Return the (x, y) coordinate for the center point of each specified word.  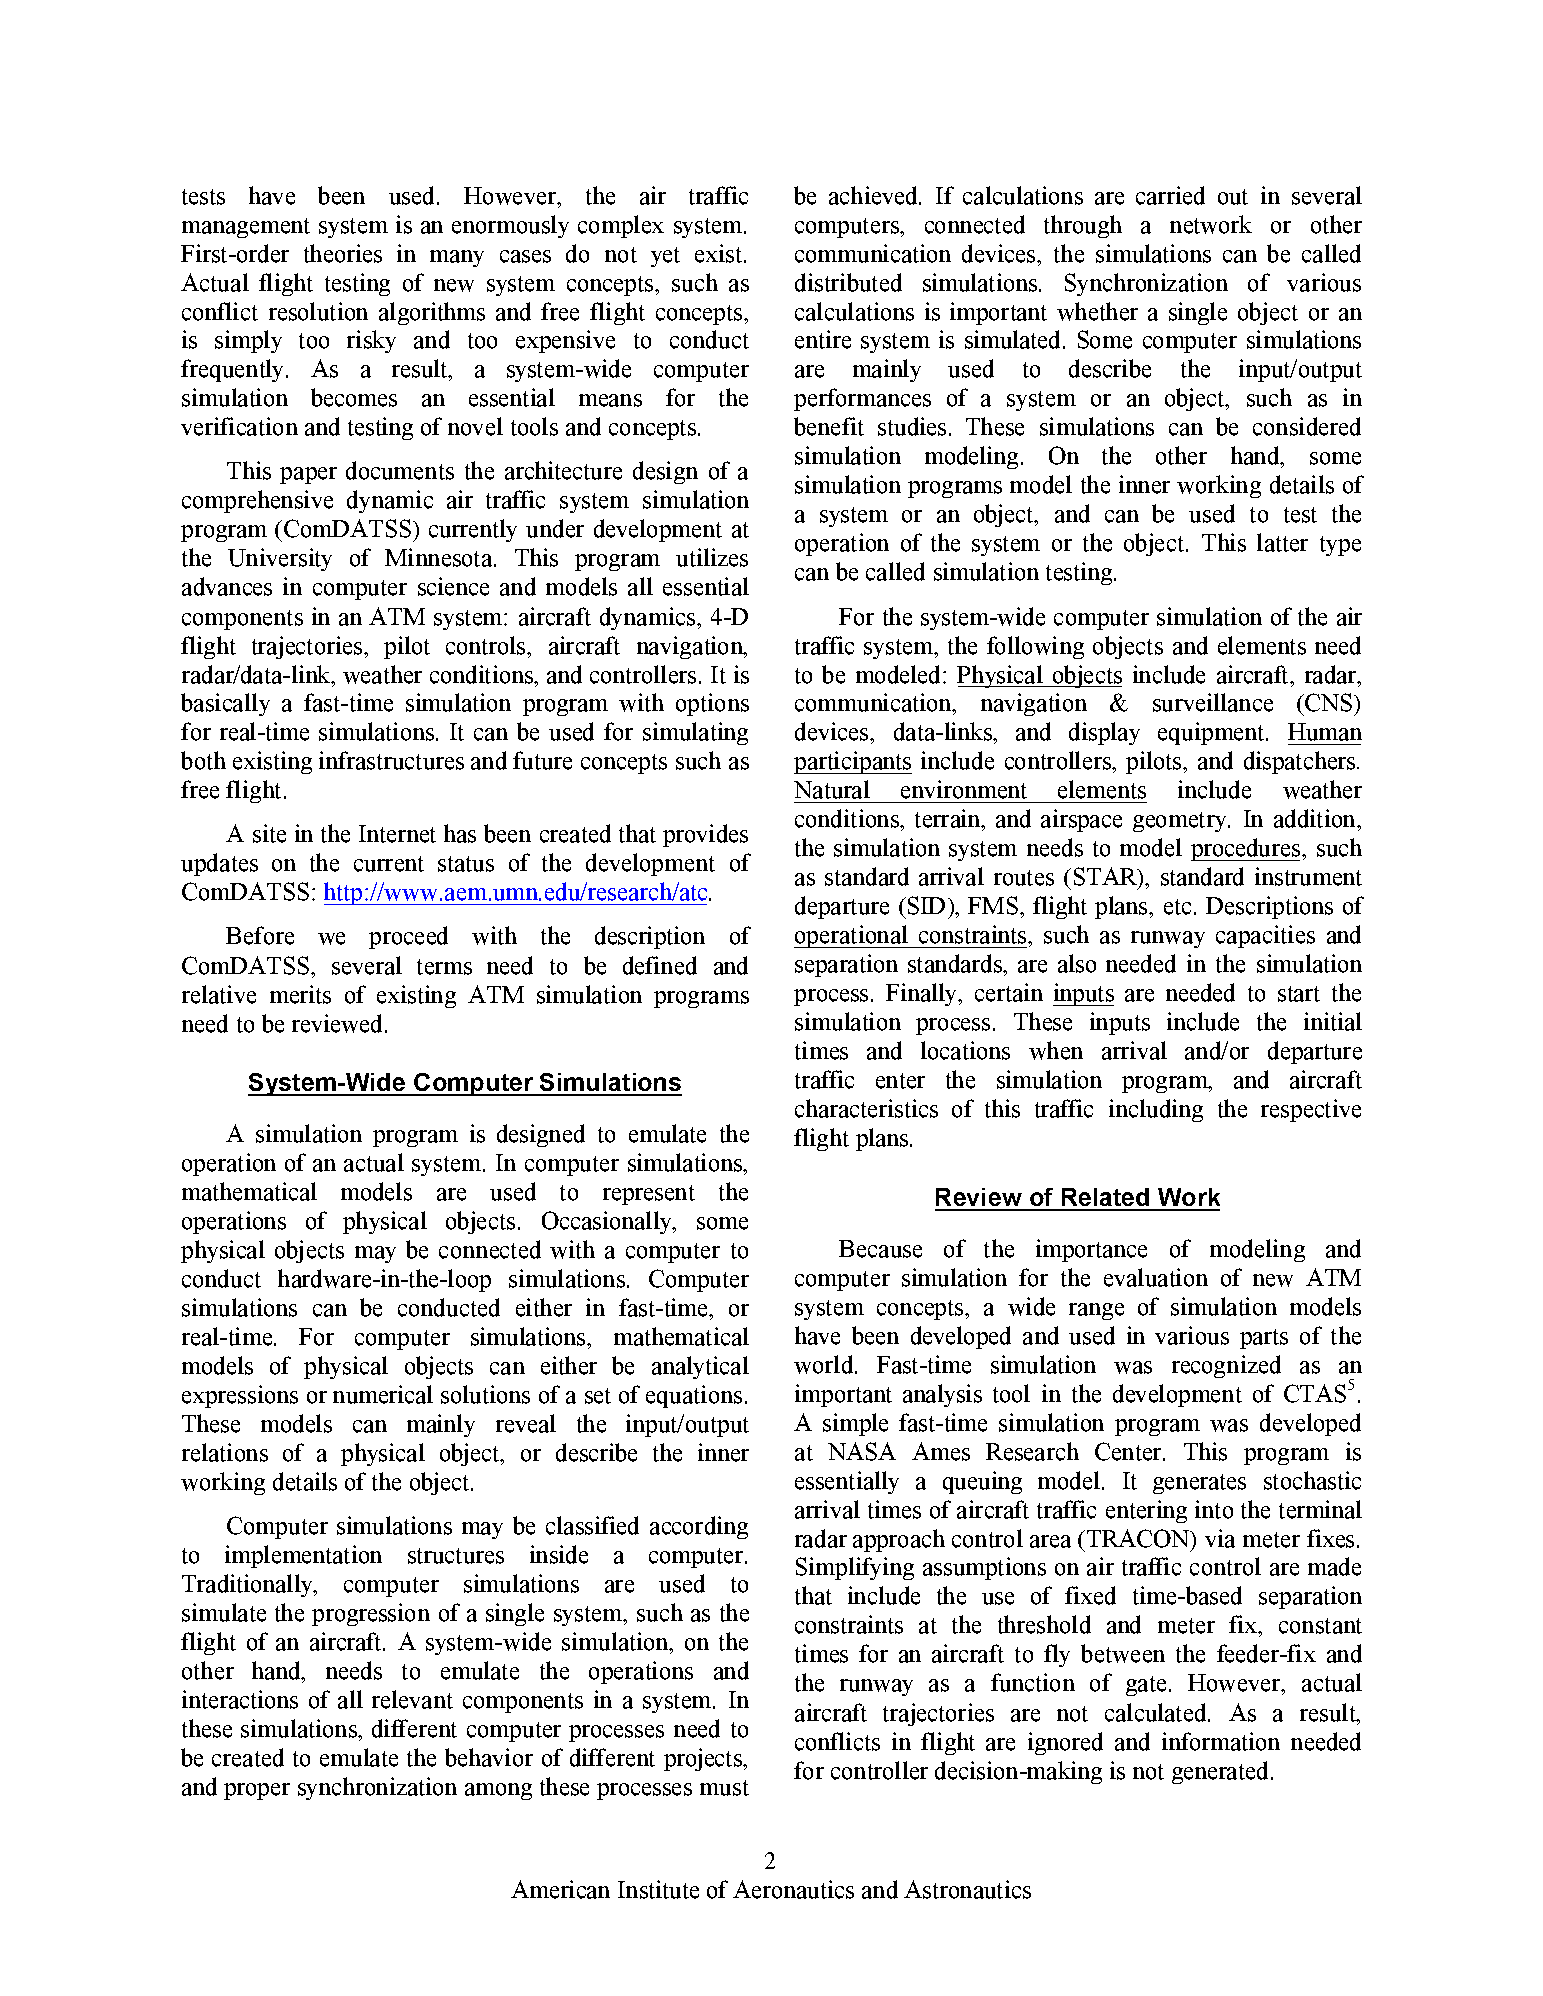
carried (1170, 195)
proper (257, 1791)
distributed (848, 282)
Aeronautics (793, 1889)
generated (1222, 1772)
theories (343, 253)
